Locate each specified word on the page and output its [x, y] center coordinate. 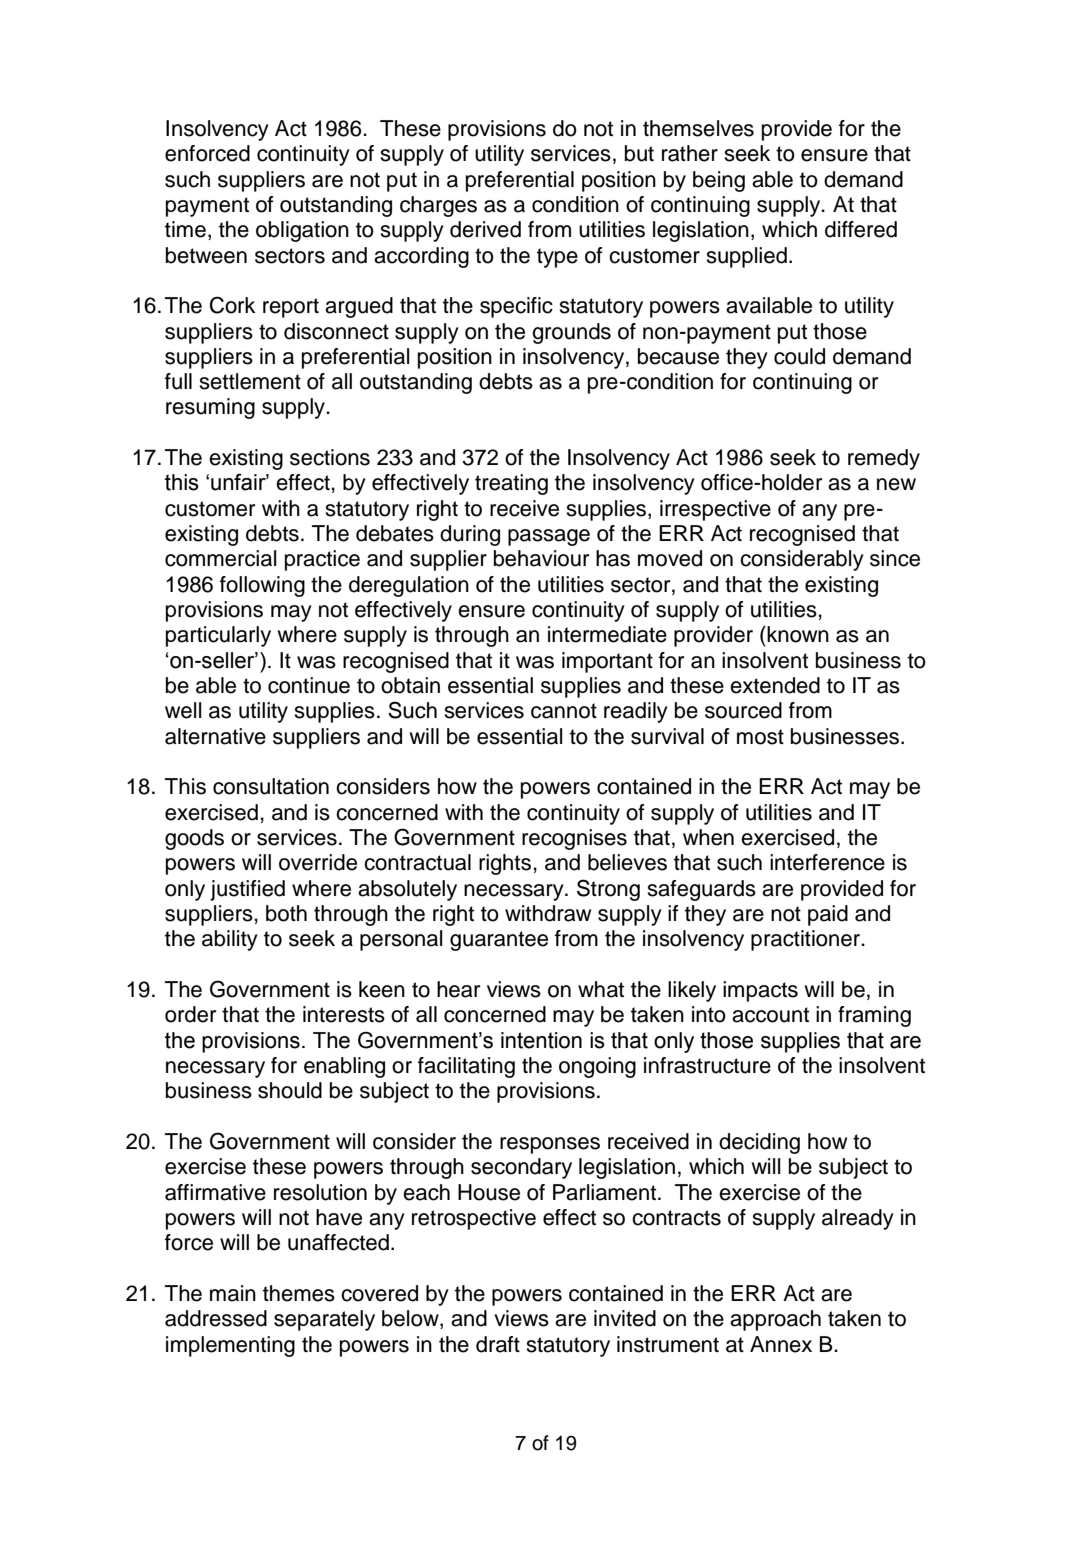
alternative [215, 736]
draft [498, 1344]
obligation [302, 231]
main [233, 1293]
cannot [564, 711]
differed [861, 229]
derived [485, 229]
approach [775, 1320]
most [760, 737]
